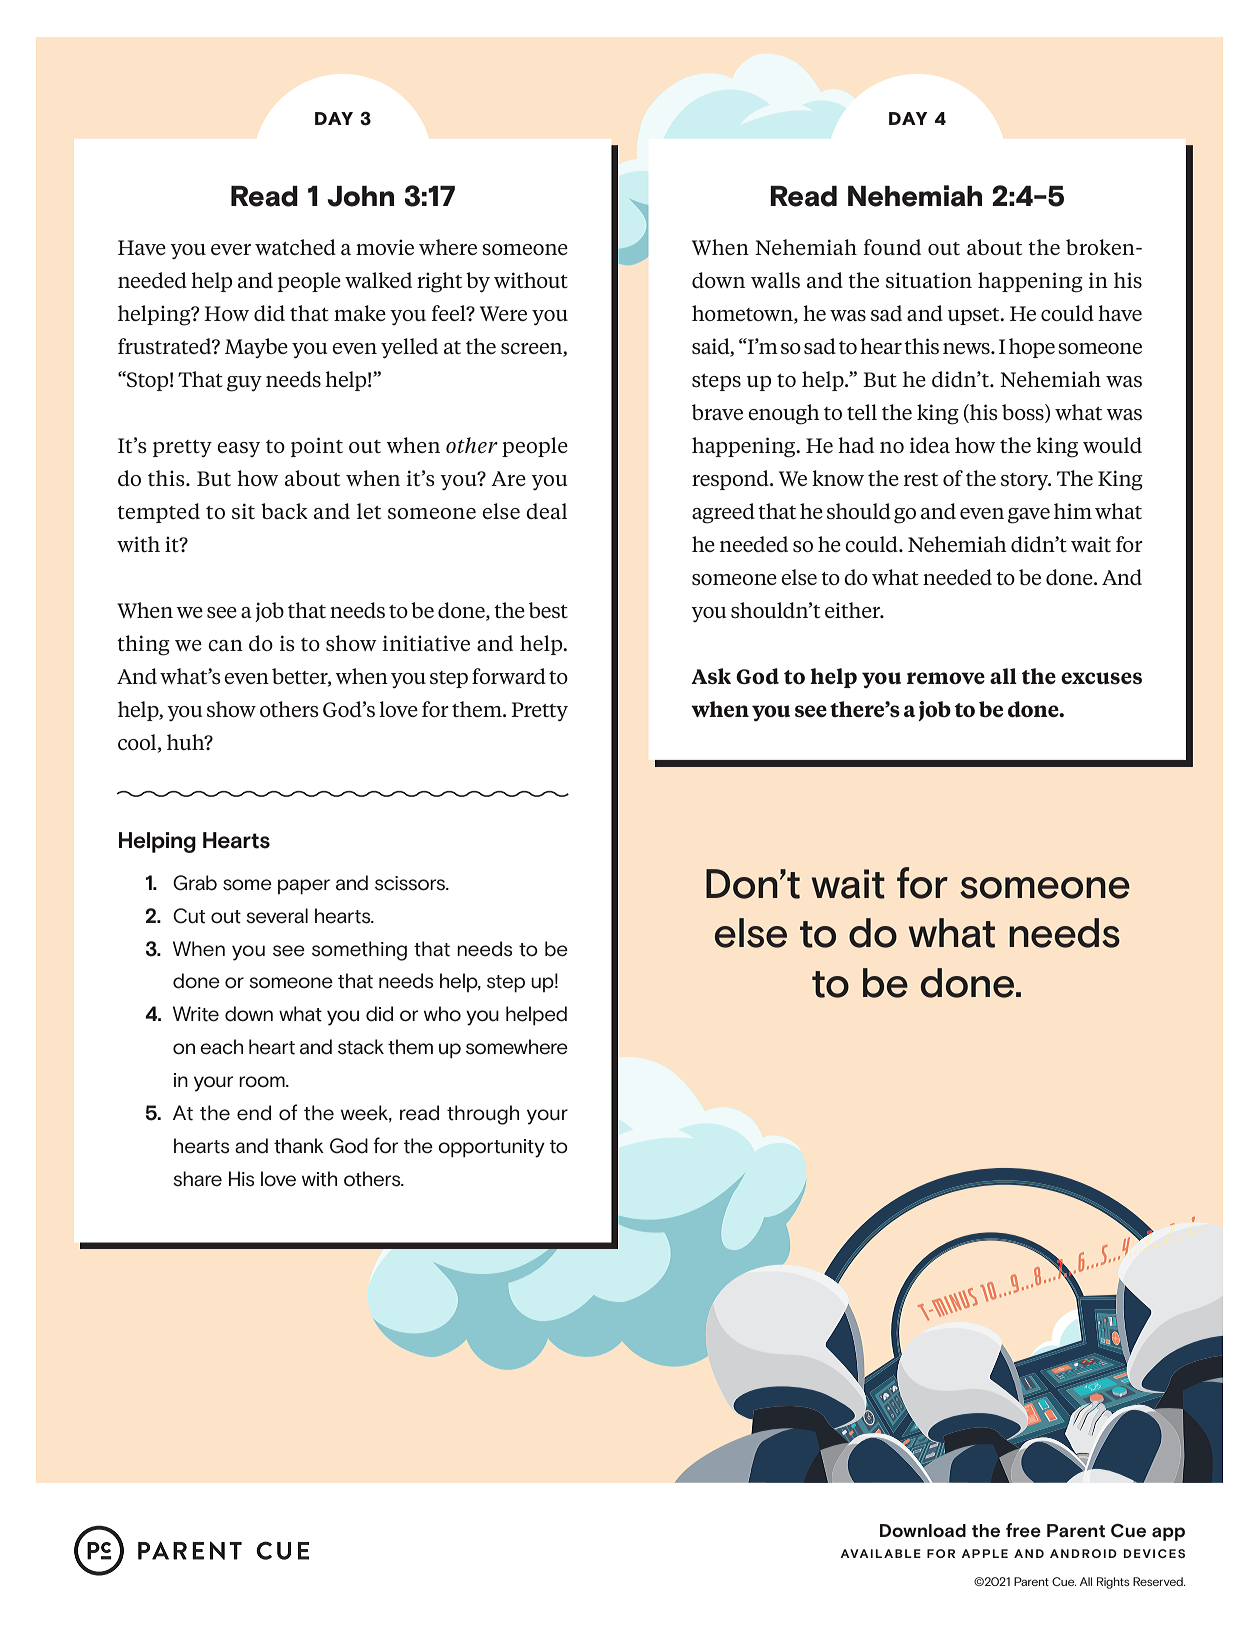 This screenshot has width=1260, height=1631. What do you see at coordinates (711, 676) in the screenshot?
I see `Ask` at bounding box center [711, 676].
